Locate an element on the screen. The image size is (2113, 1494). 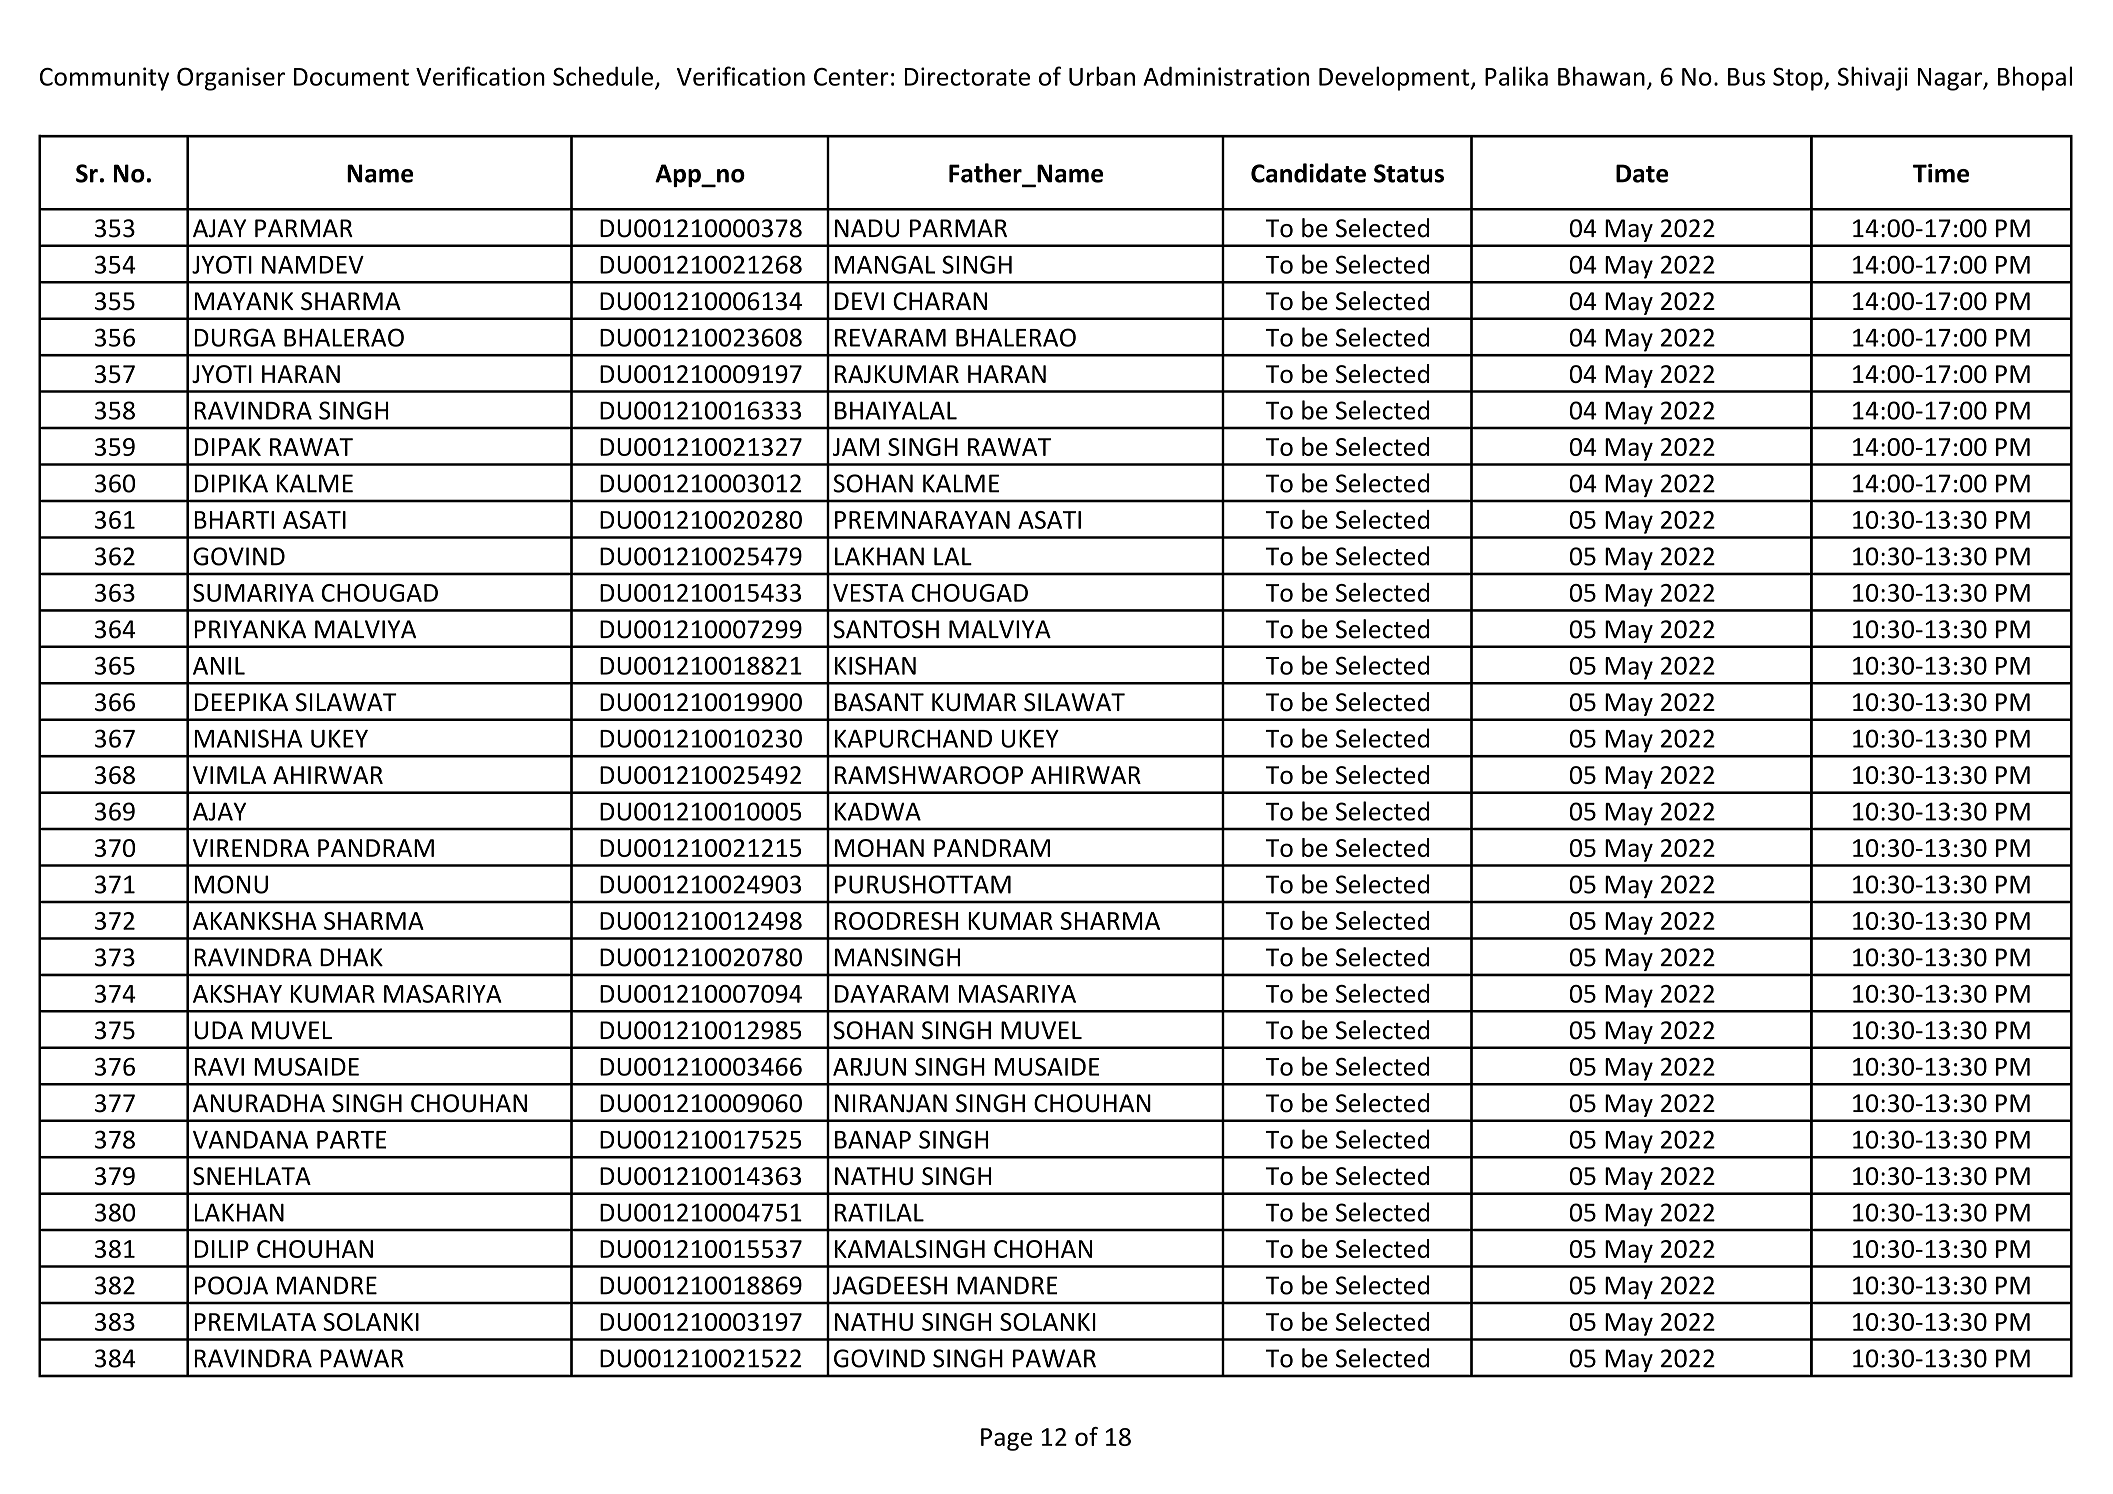
MOHAN is located at coordinates (879, 848).
